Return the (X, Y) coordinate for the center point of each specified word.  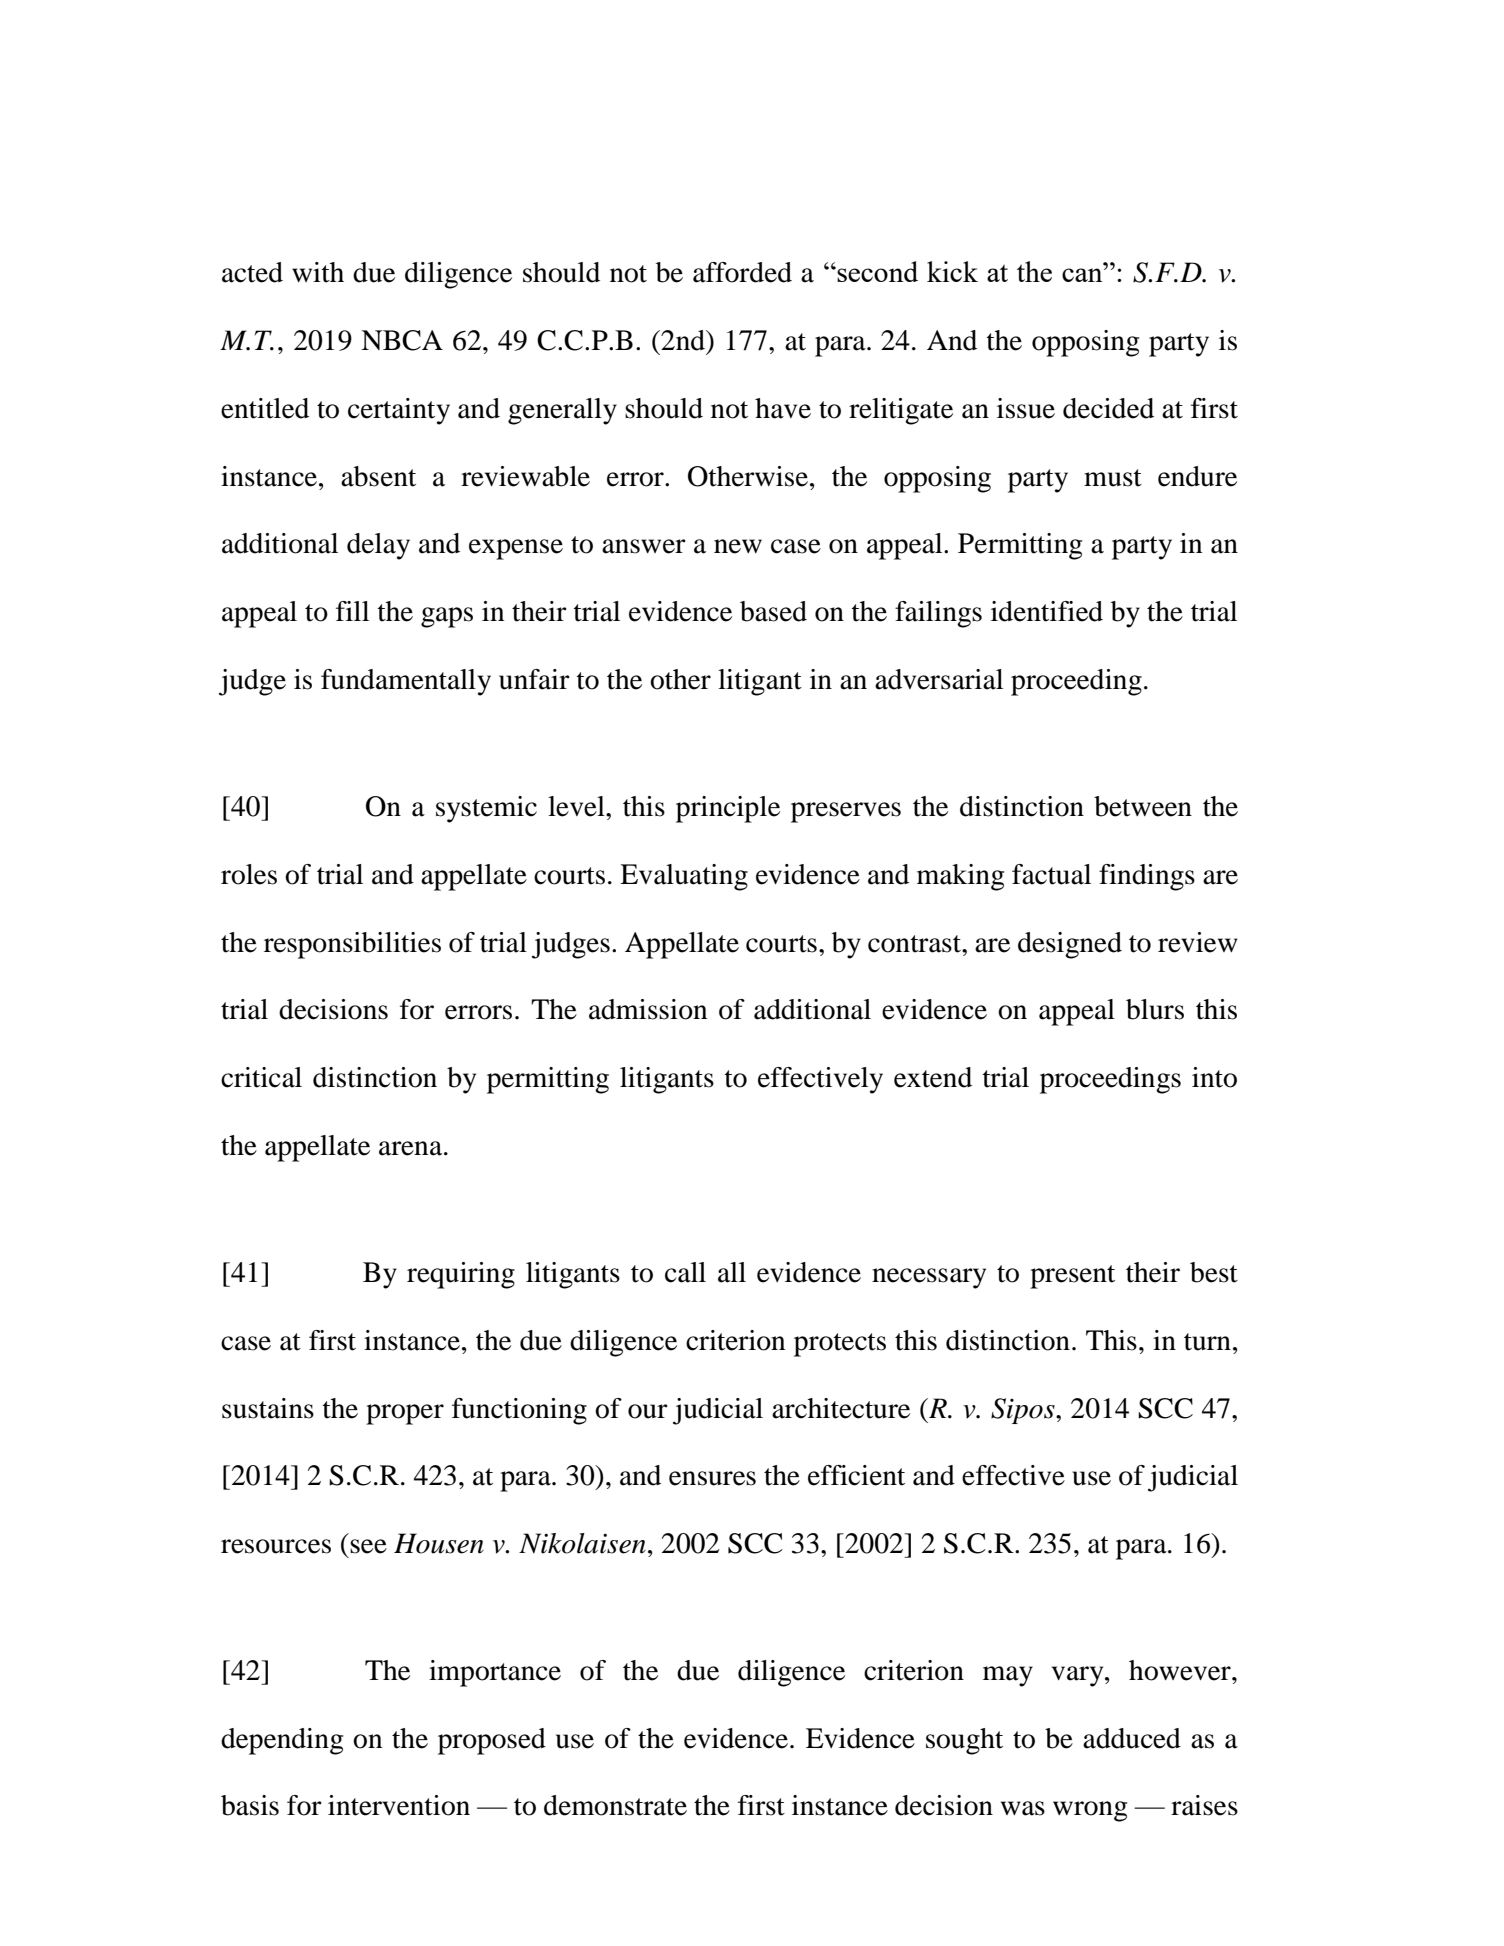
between (1143, 806)
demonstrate (615, 1805)
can (1083, 275)
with (318, 272)
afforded (742, 272)
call (685, 1272)
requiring (461, 1275)
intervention (399, 1805)
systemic (486, 809)
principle (728, 809)
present (1072, 1277)
